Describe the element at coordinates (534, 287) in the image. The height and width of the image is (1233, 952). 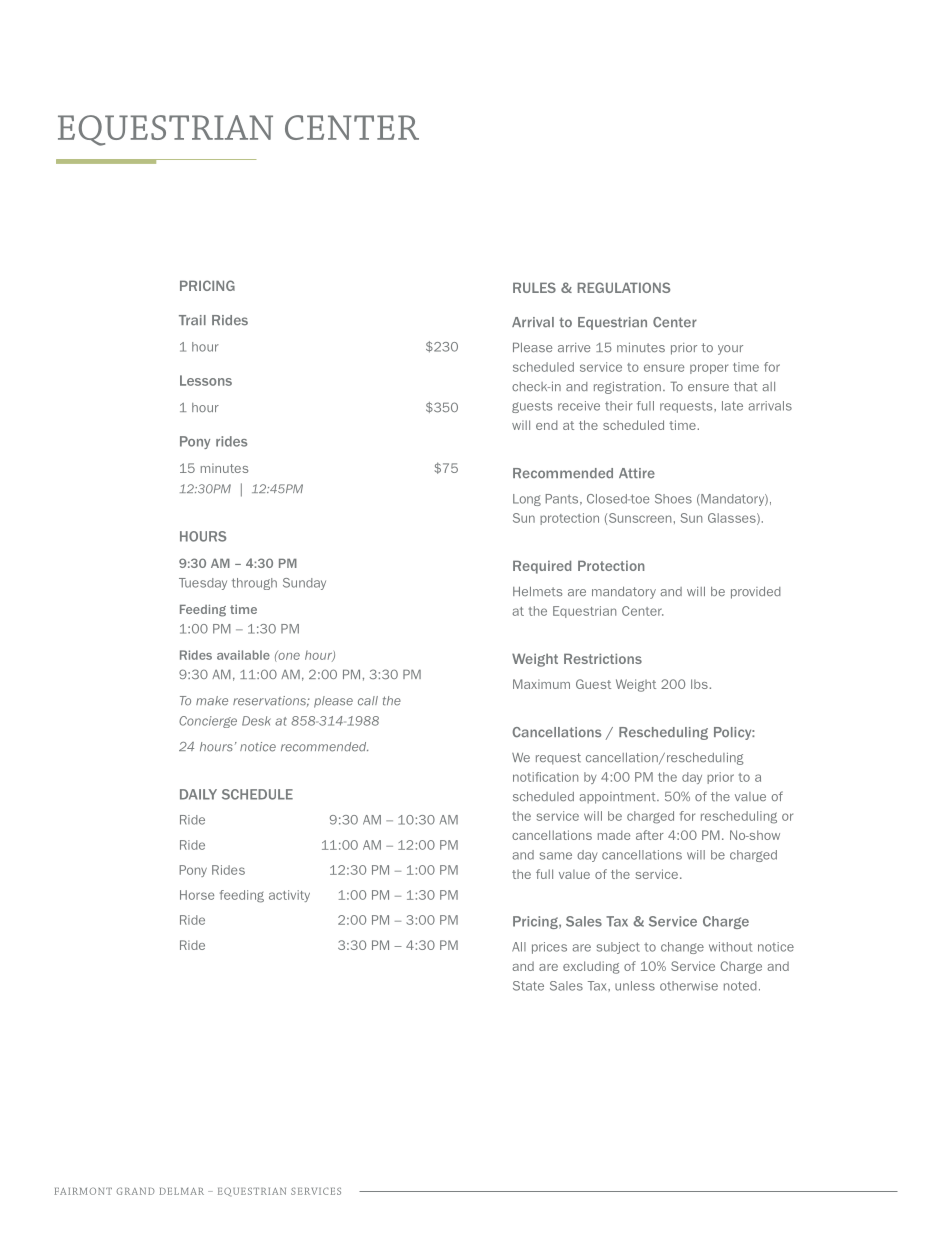
I see `RULES` at that location.
